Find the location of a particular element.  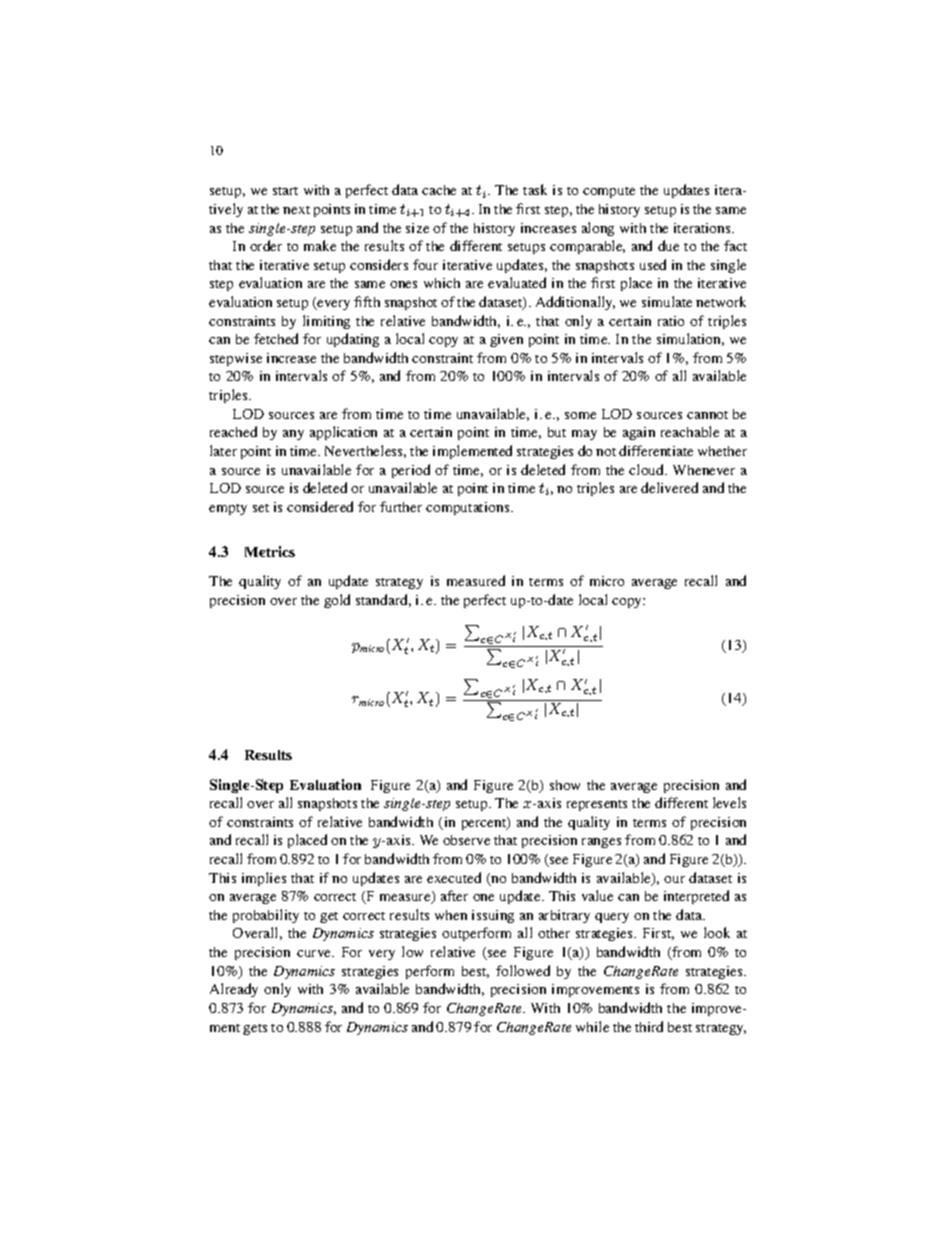

Already is located at coordinates (234, 990).
